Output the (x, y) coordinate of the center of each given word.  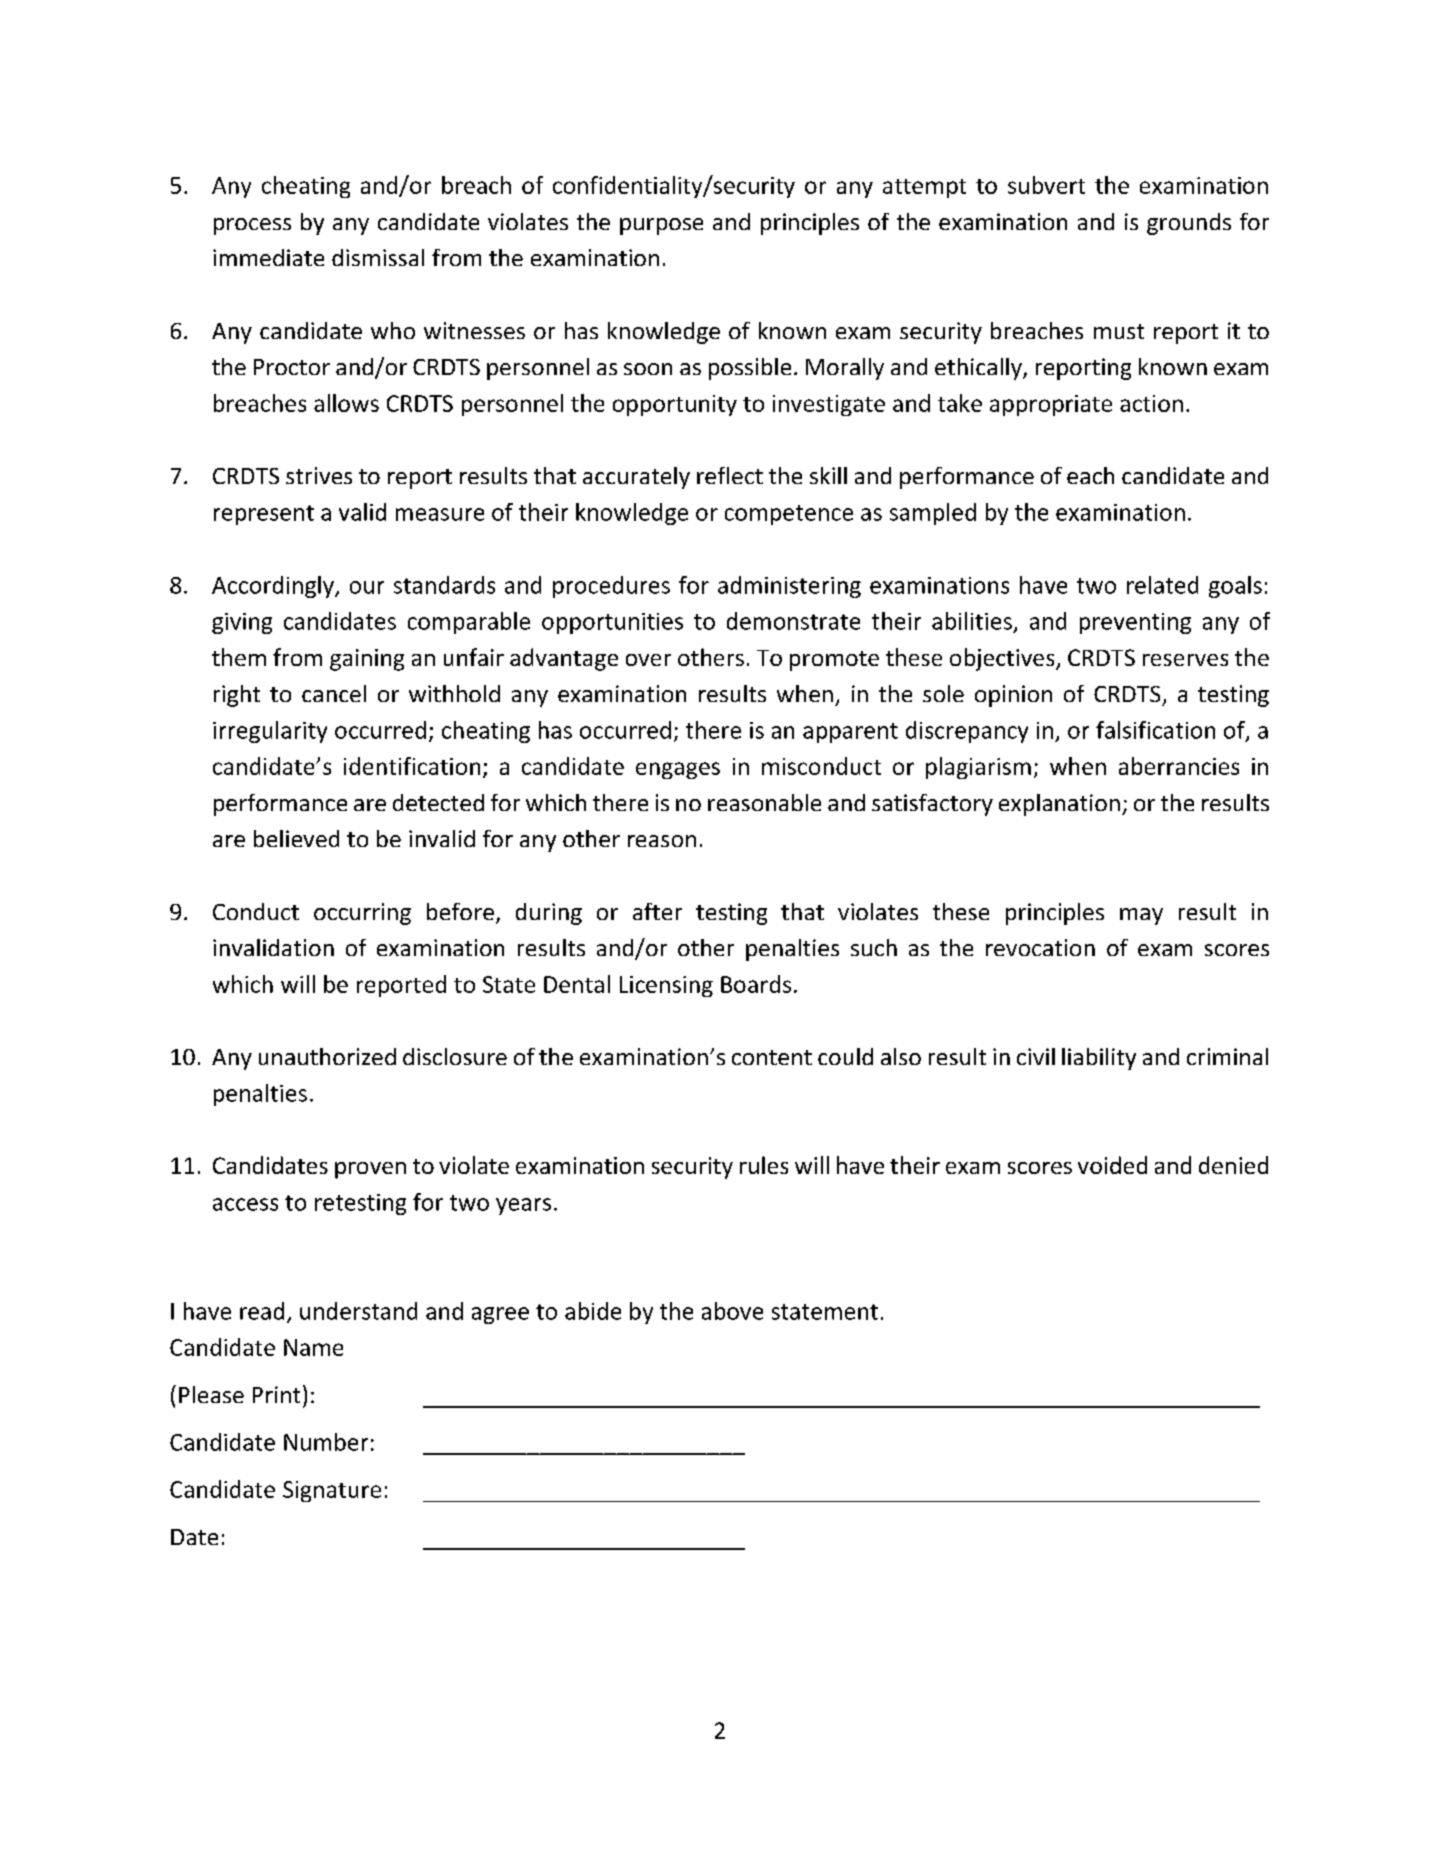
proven (370, 1170)
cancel (334, 693)
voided (1112, 1165)
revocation (1040, 947)
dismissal (378, 257)
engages (678, 770)
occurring (362, 914)
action (1151, 403)
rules (764, 1165)
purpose (661, 226)
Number (326, 1442)
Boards (756, 984)
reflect (730, 475)
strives (319, 475)
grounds (1189, 224)
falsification (1155, 730)
